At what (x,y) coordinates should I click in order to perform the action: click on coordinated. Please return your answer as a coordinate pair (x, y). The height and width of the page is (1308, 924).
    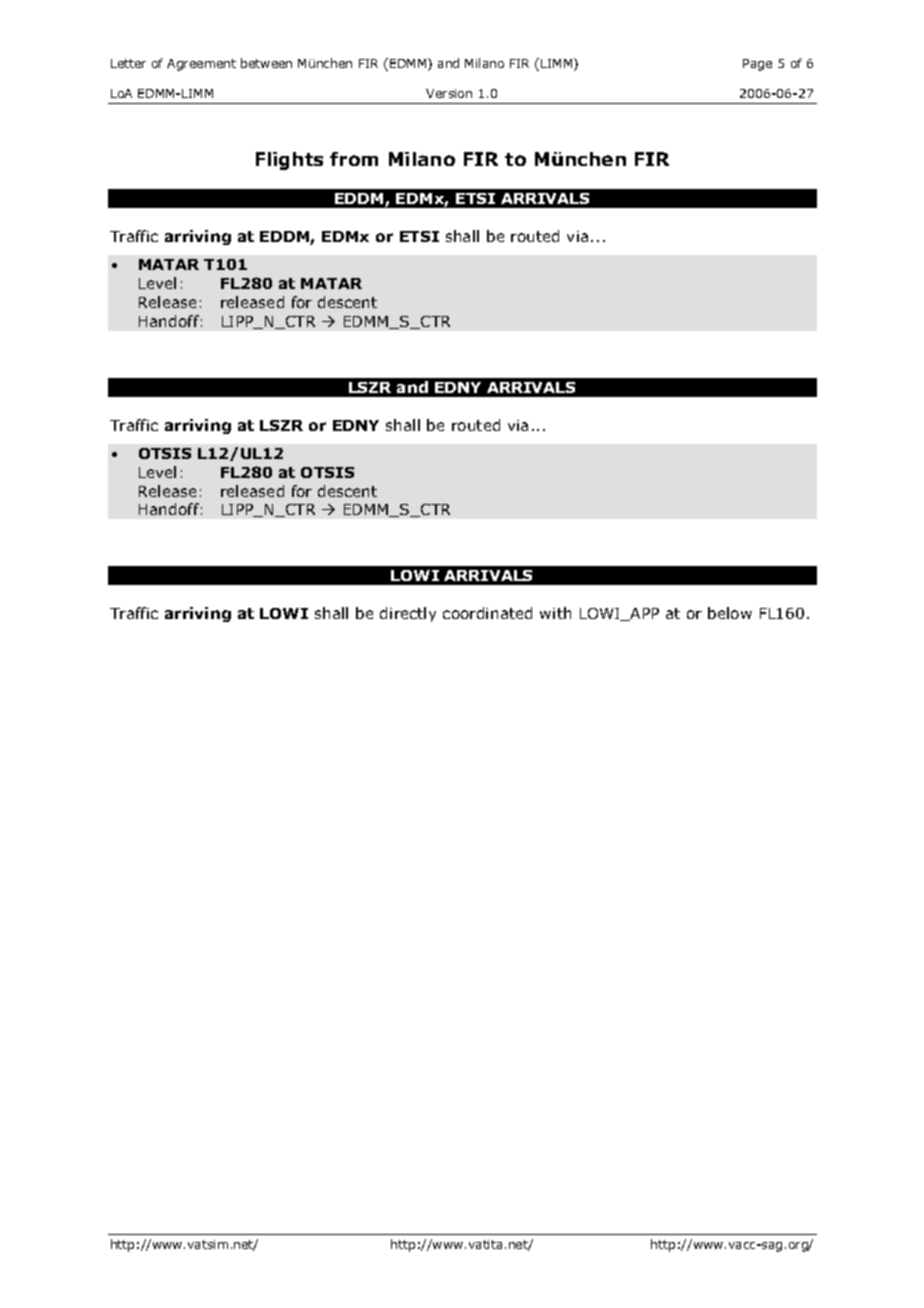
    Looking at the image, I should click on (487, 613).
